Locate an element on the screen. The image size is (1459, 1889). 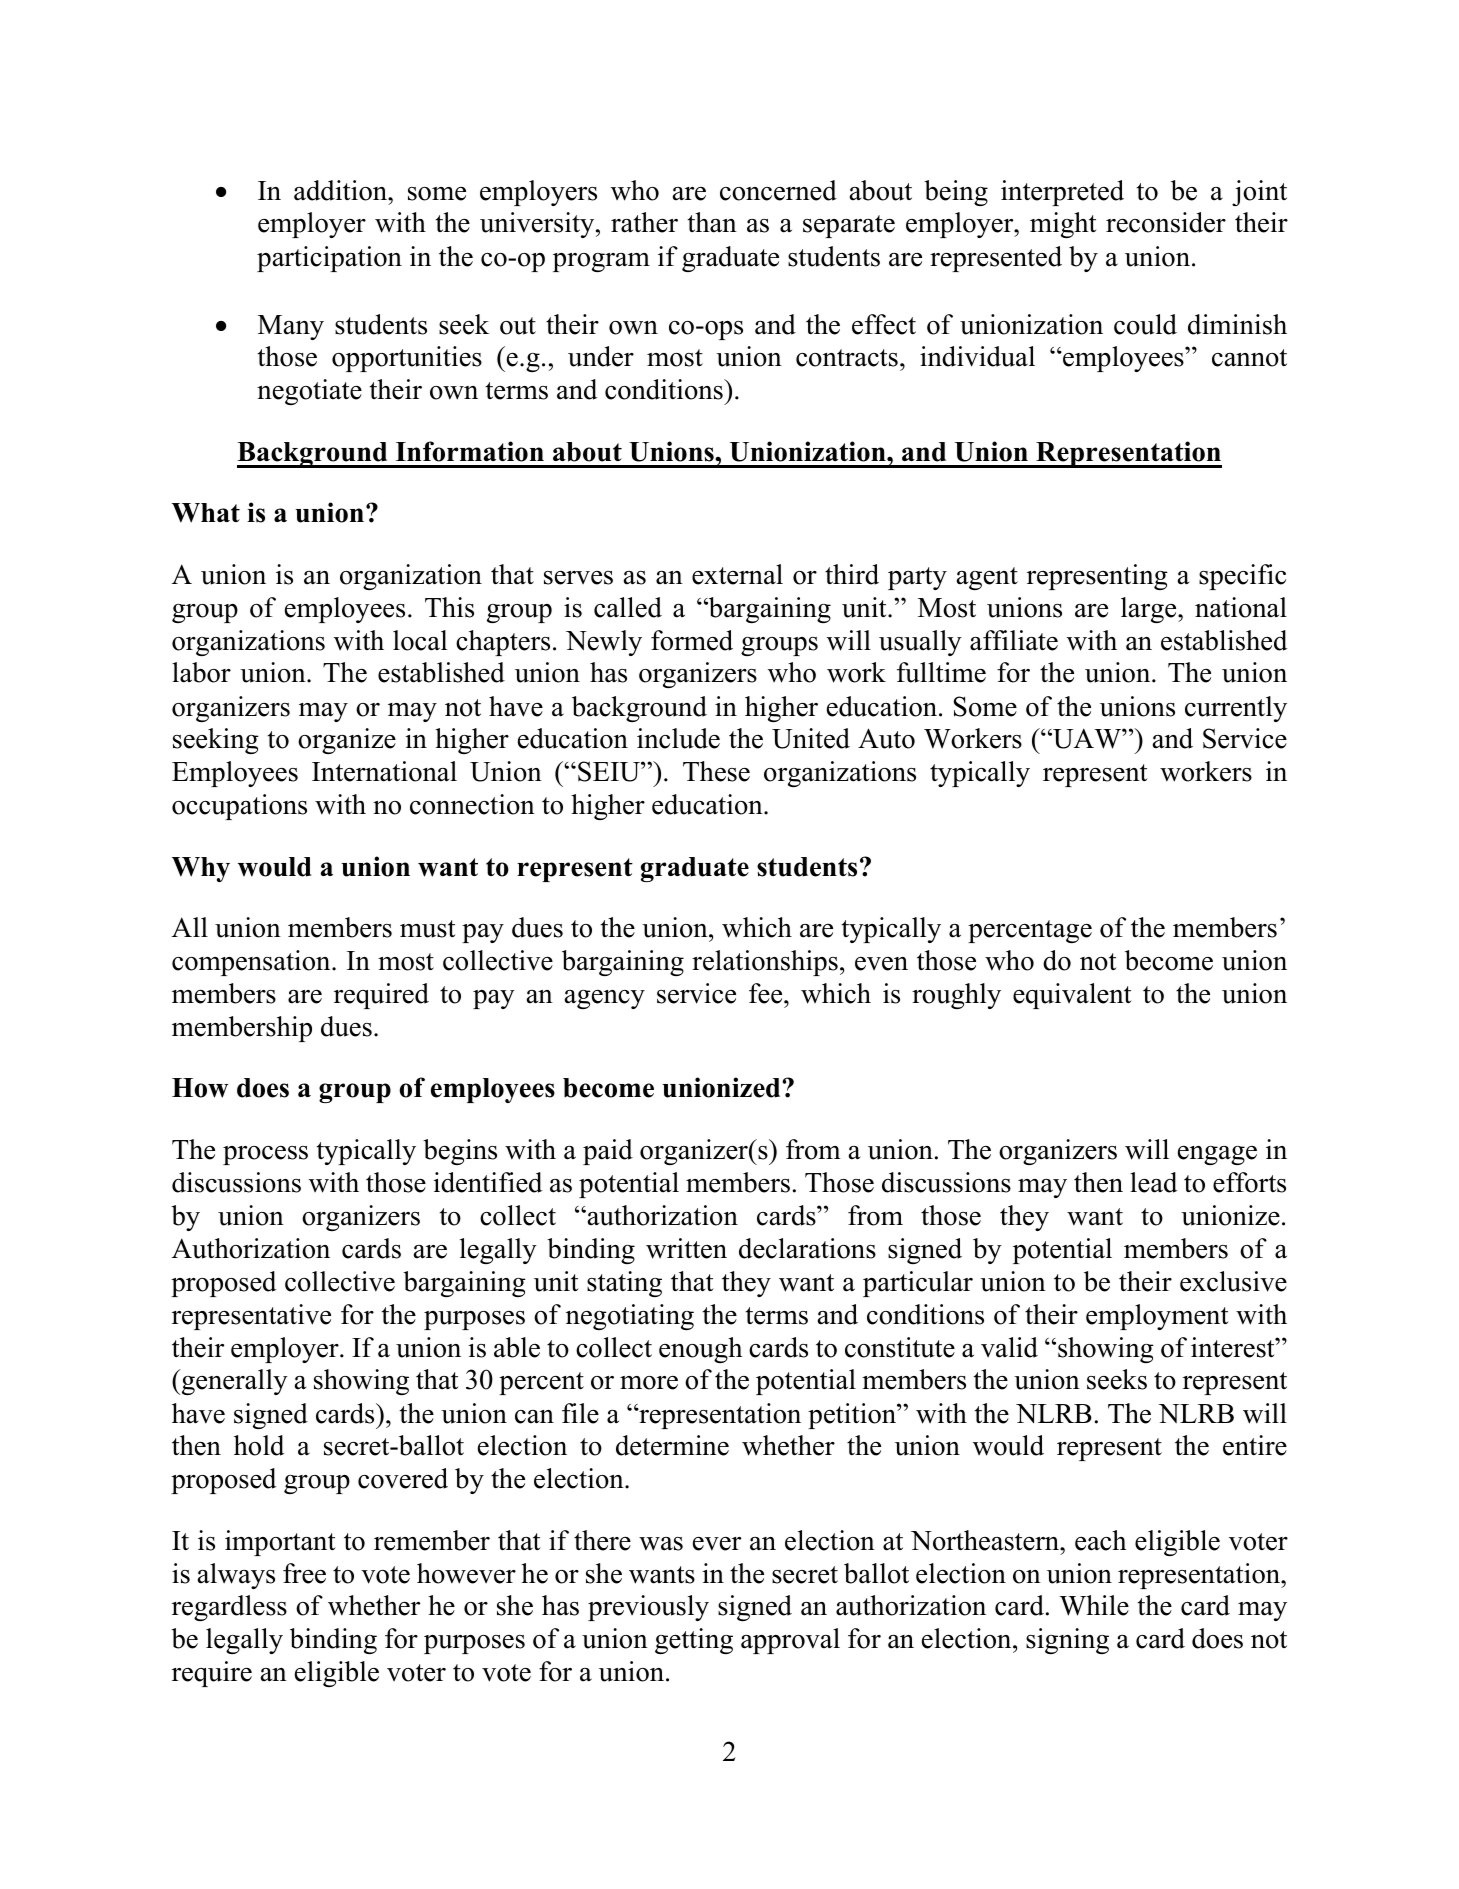
While is located at coordinates (1094, 1605).
